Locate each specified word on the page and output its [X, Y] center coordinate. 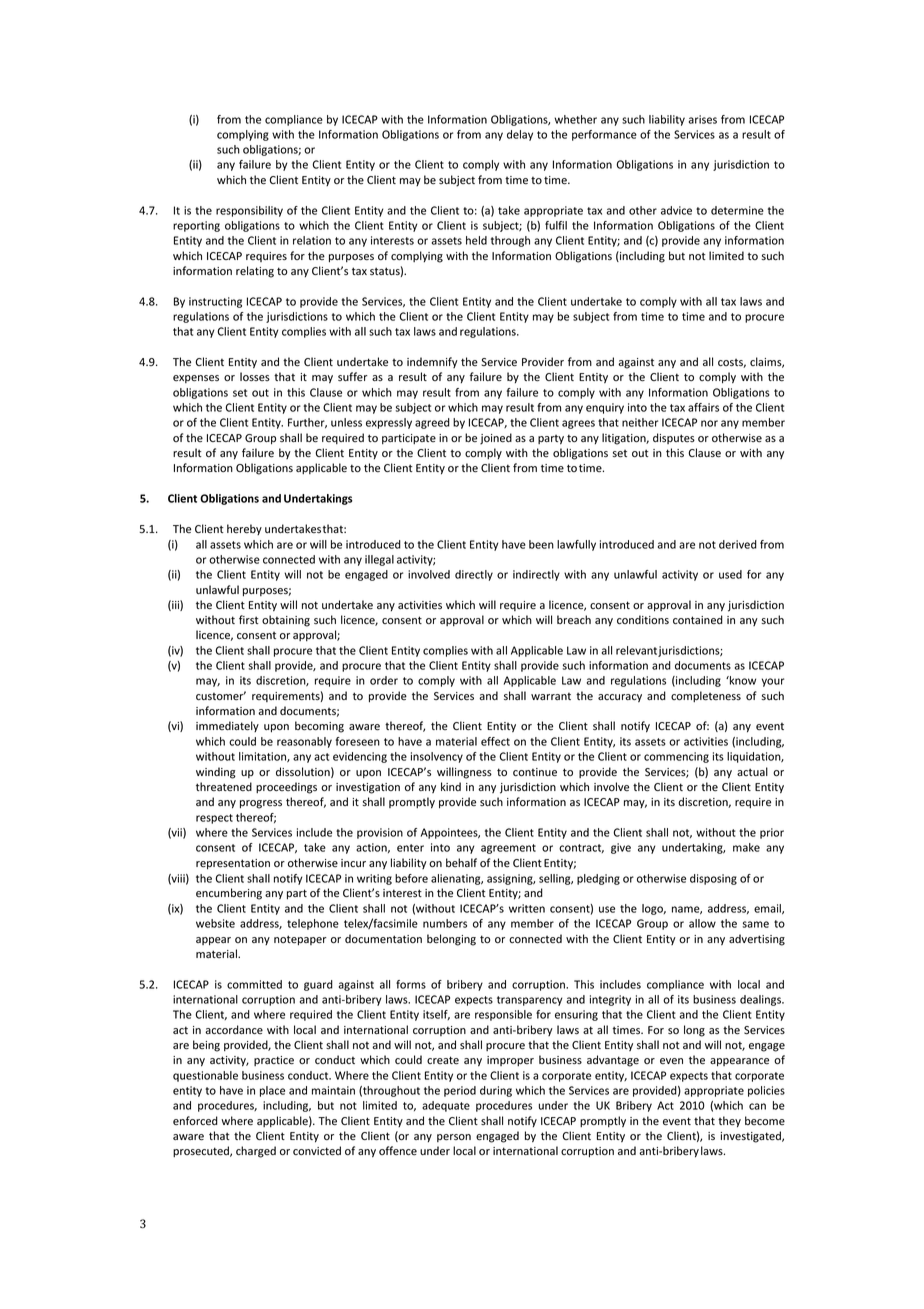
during [496, 1091]
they [729, 1122]
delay [520, 135]
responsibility [249, 211]
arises [703, 119]
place [272, 1091]
